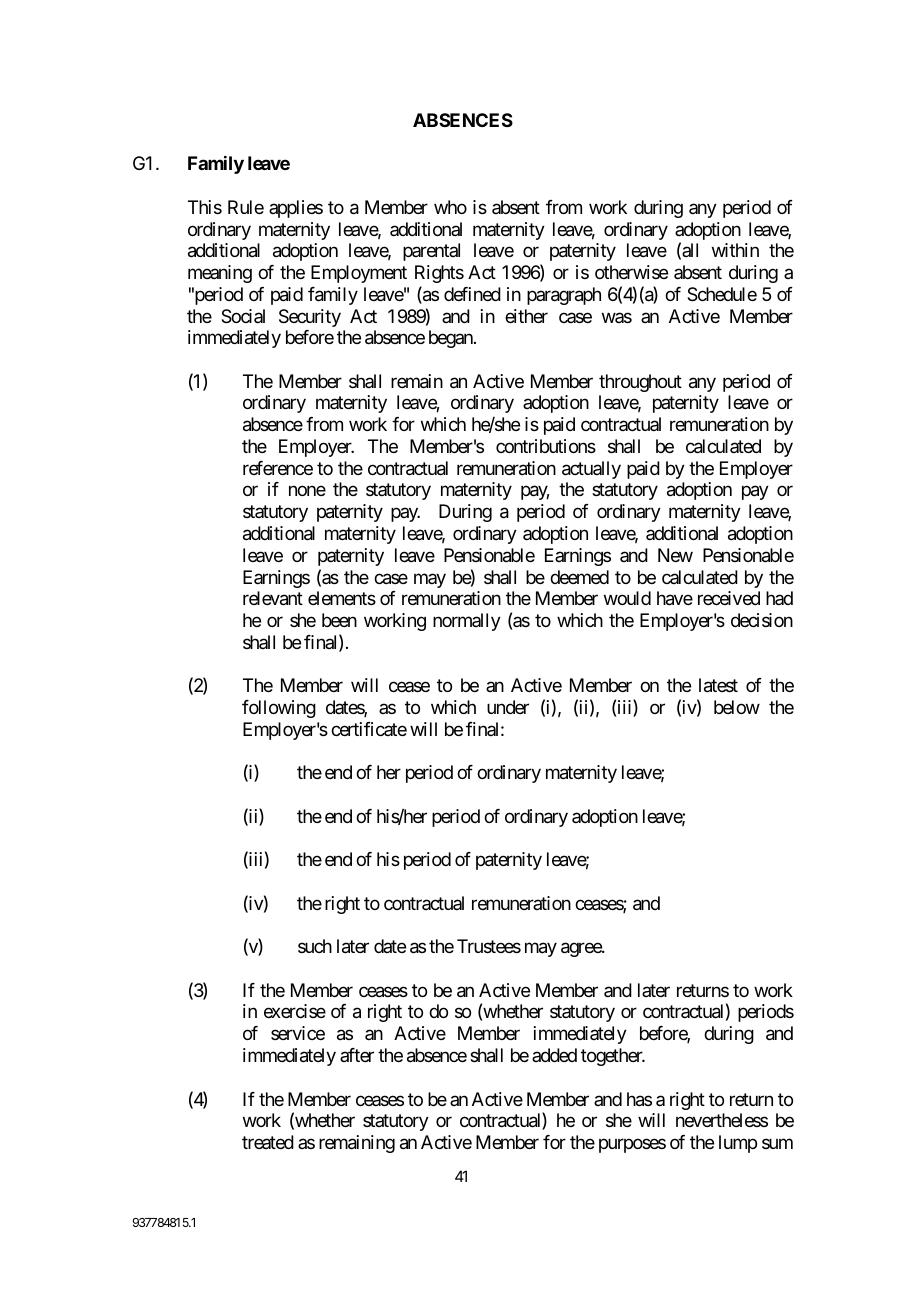  I want to click on within, so click(735, 250).
